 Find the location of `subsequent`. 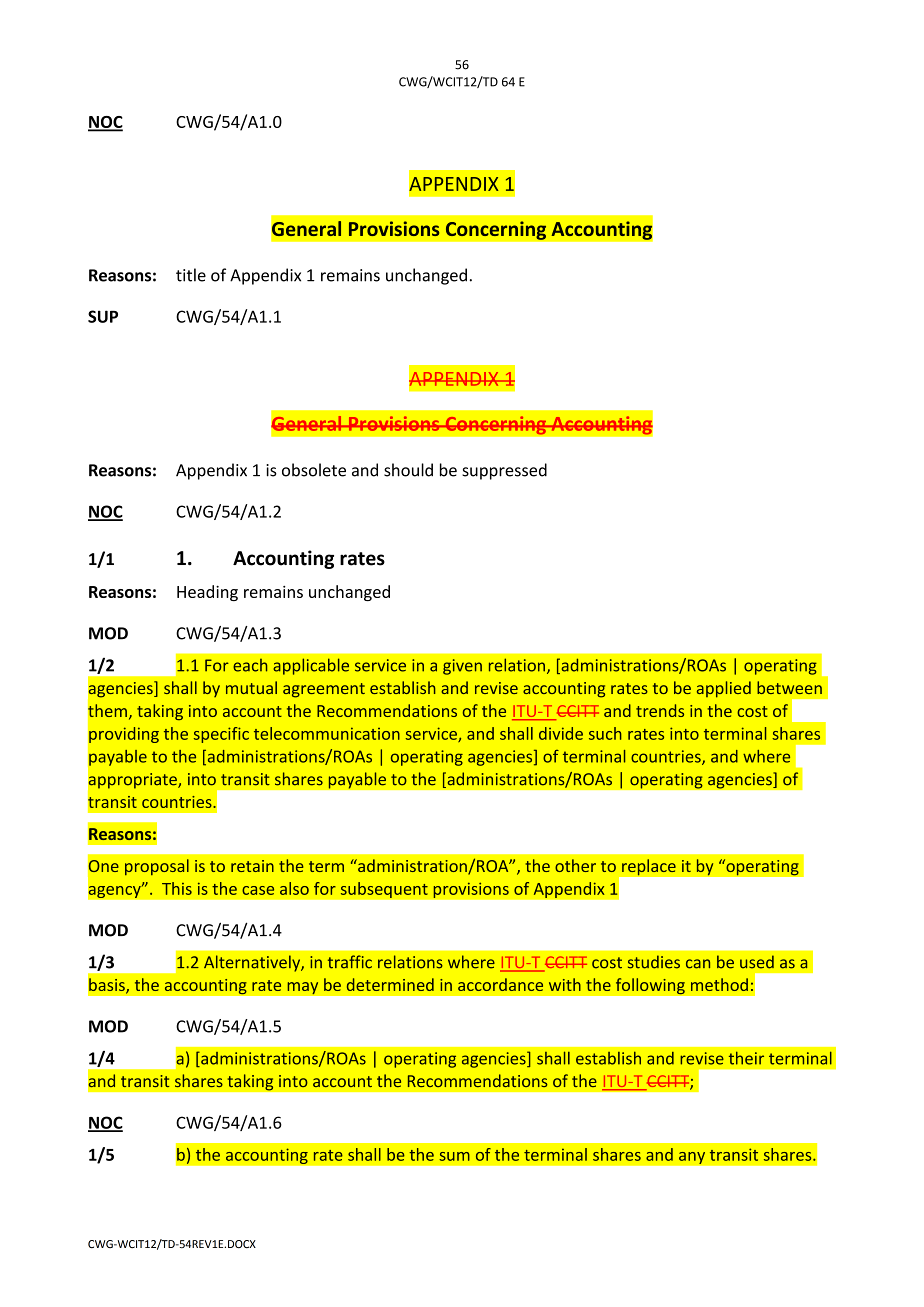

subsequent is located at coordinates (384, 890).
